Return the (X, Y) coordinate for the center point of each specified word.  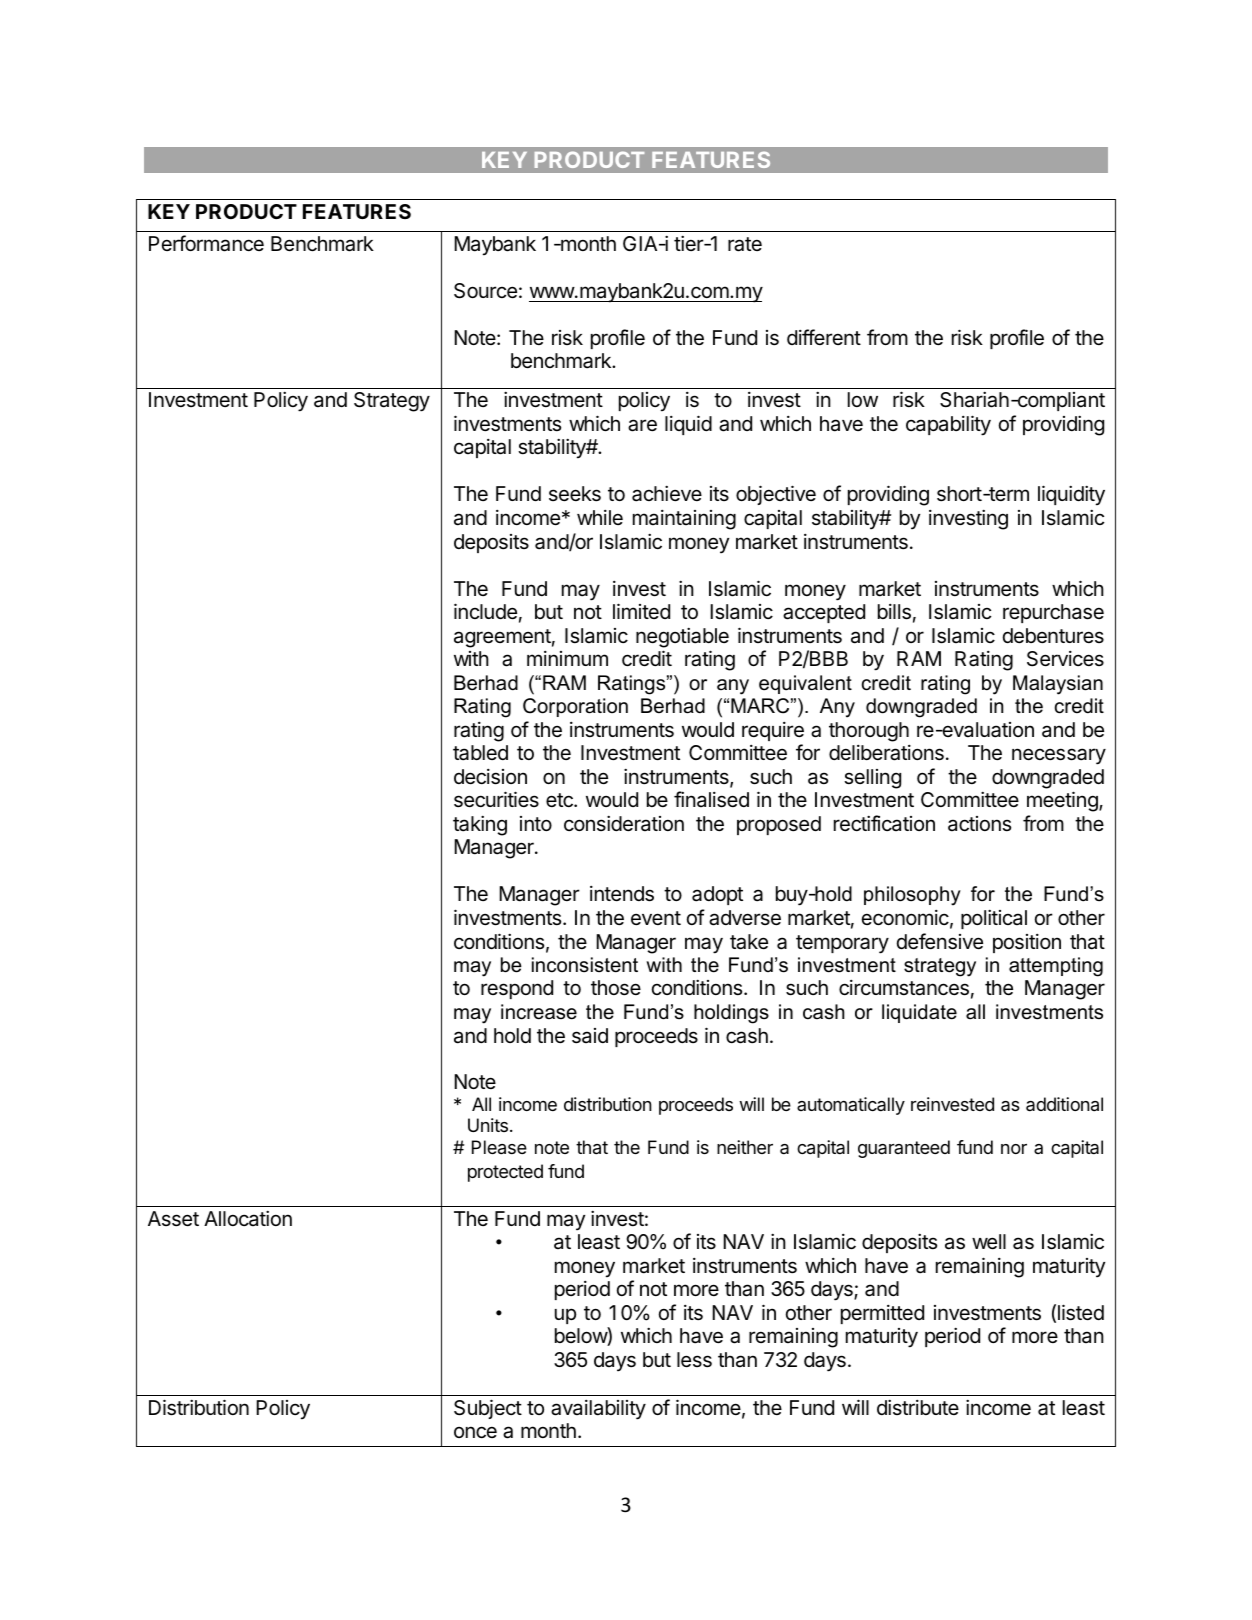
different (824, 337)
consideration (624, 824)
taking (480, 826)
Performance (206, 243)
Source (485, 291)
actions (979, 824)
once (475, 1432)
